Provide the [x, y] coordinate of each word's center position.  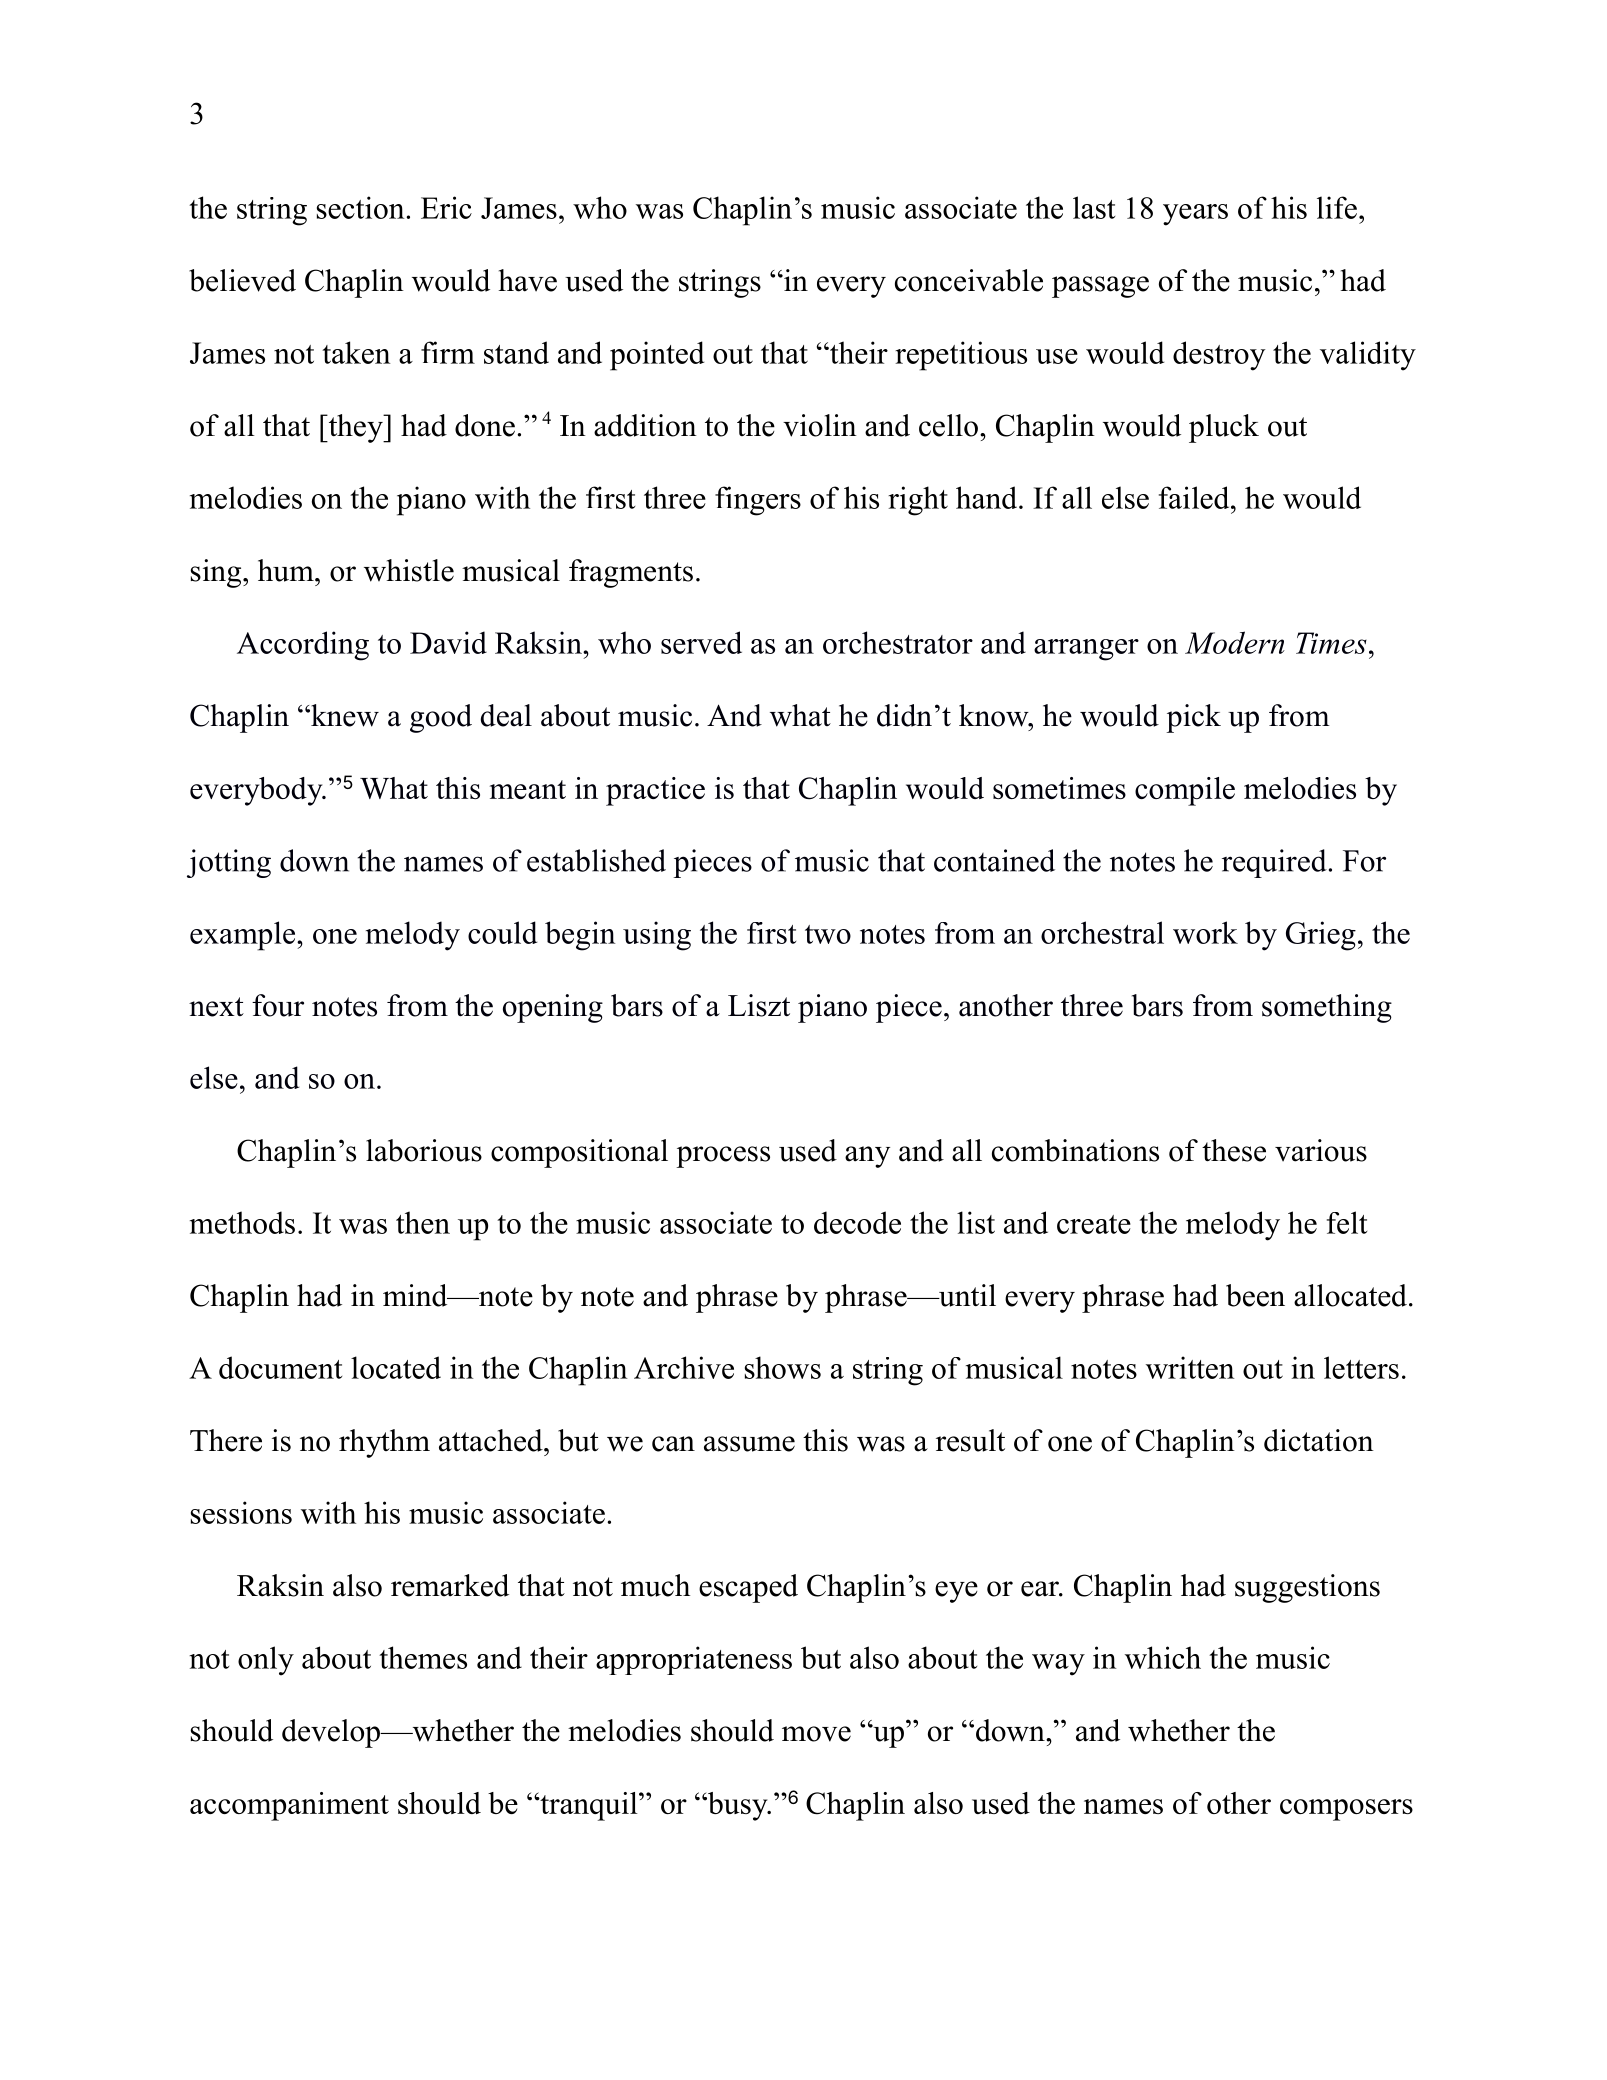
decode [857, 1222]
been [1255, 1295]
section [362, 207]
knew [344, 715]
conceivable [969, 280]
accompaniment [289, 1806]
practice [655, 791]
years [1195, 215]
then [423, 1222]
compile [1185, 791]
